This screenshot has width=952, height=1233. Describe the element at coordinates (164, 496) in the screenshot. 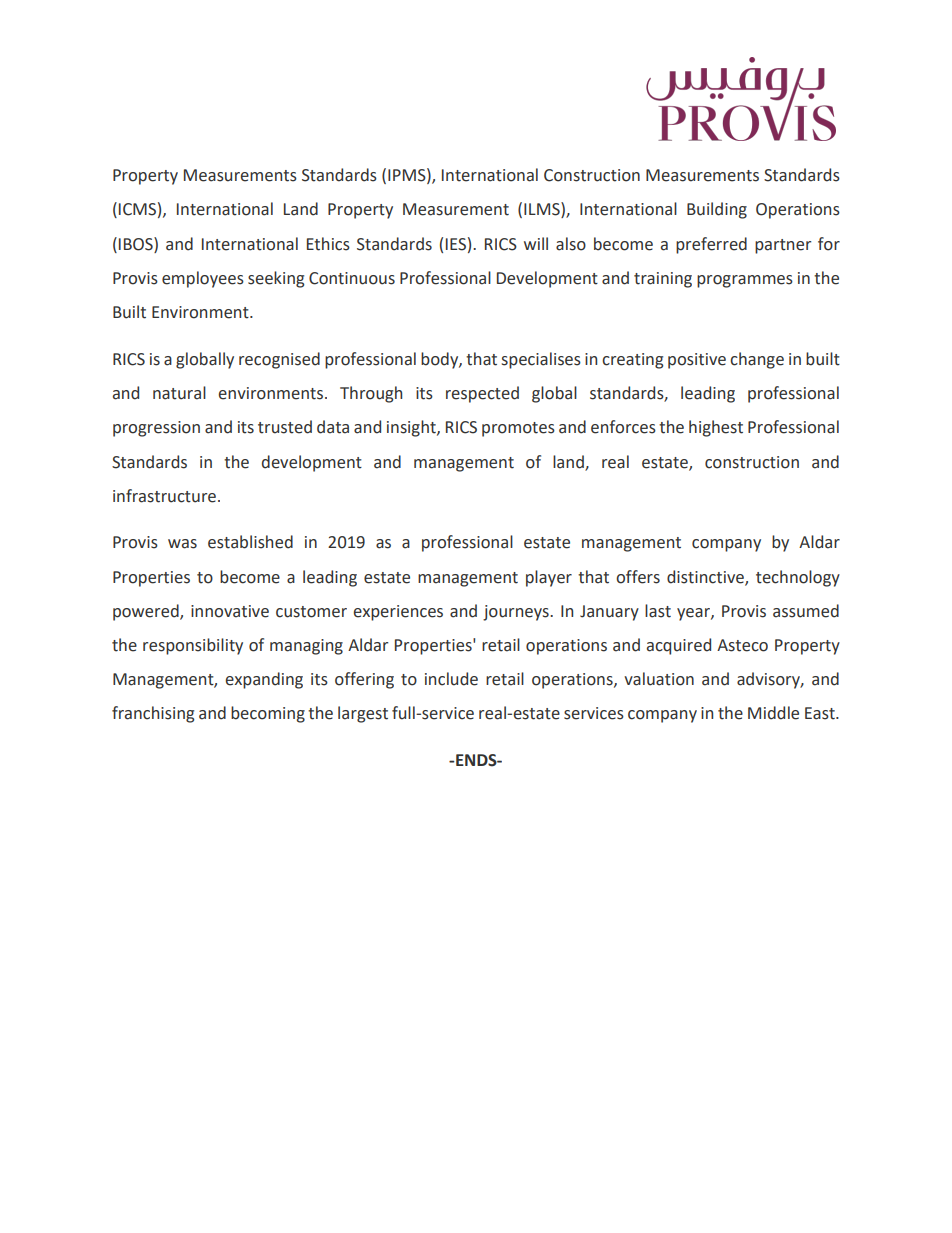

I see `infrastructure` at that location.
